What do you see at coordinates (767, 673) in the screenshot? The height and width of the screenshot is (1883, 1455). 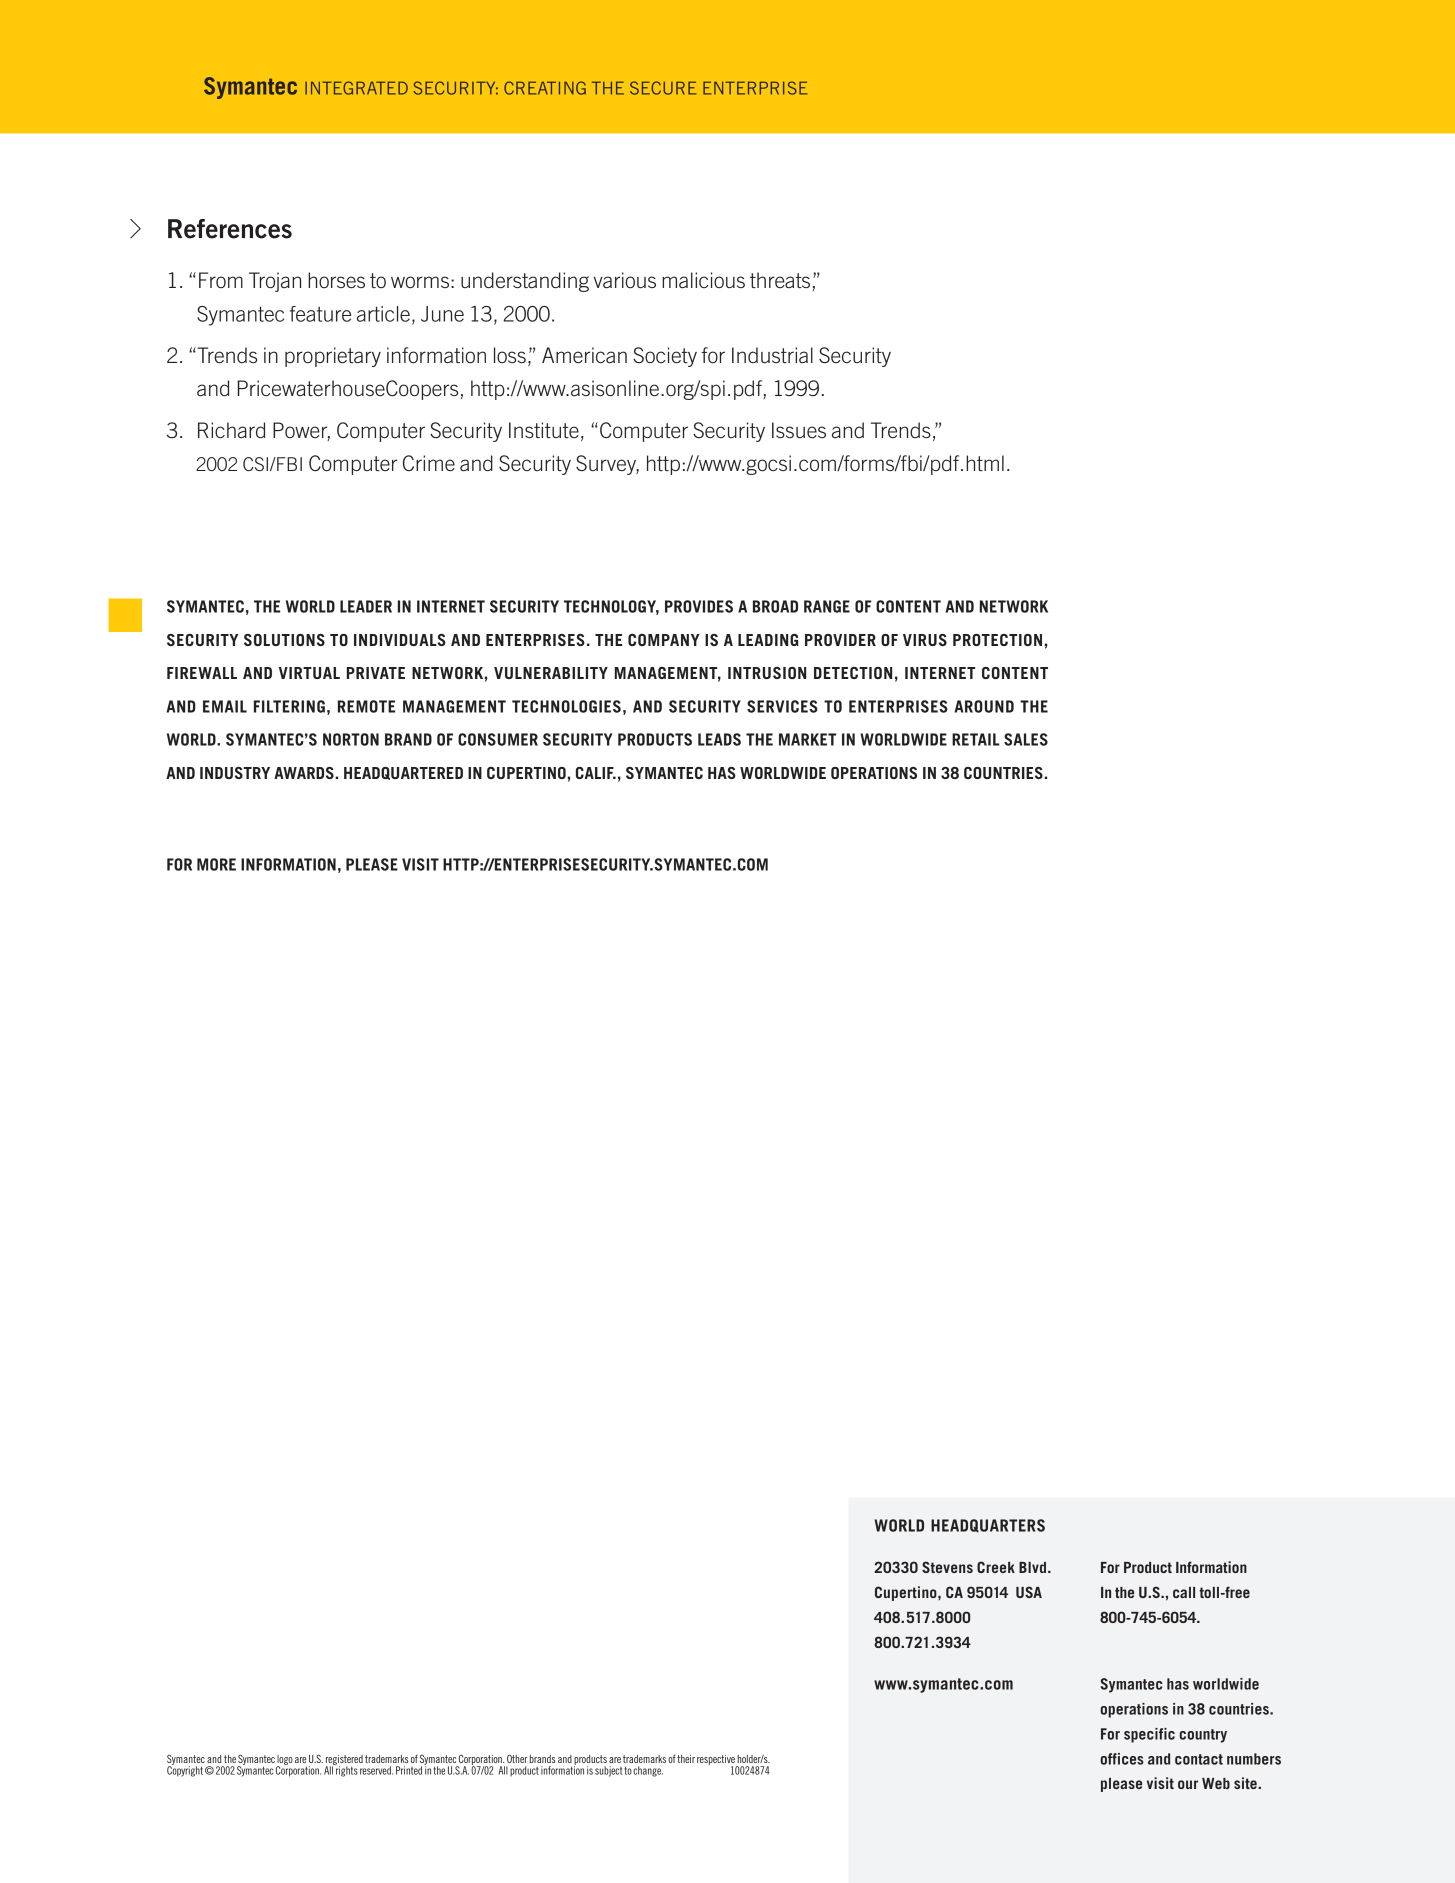 I see `INTRUSION` at bounding box center [767, 673].
